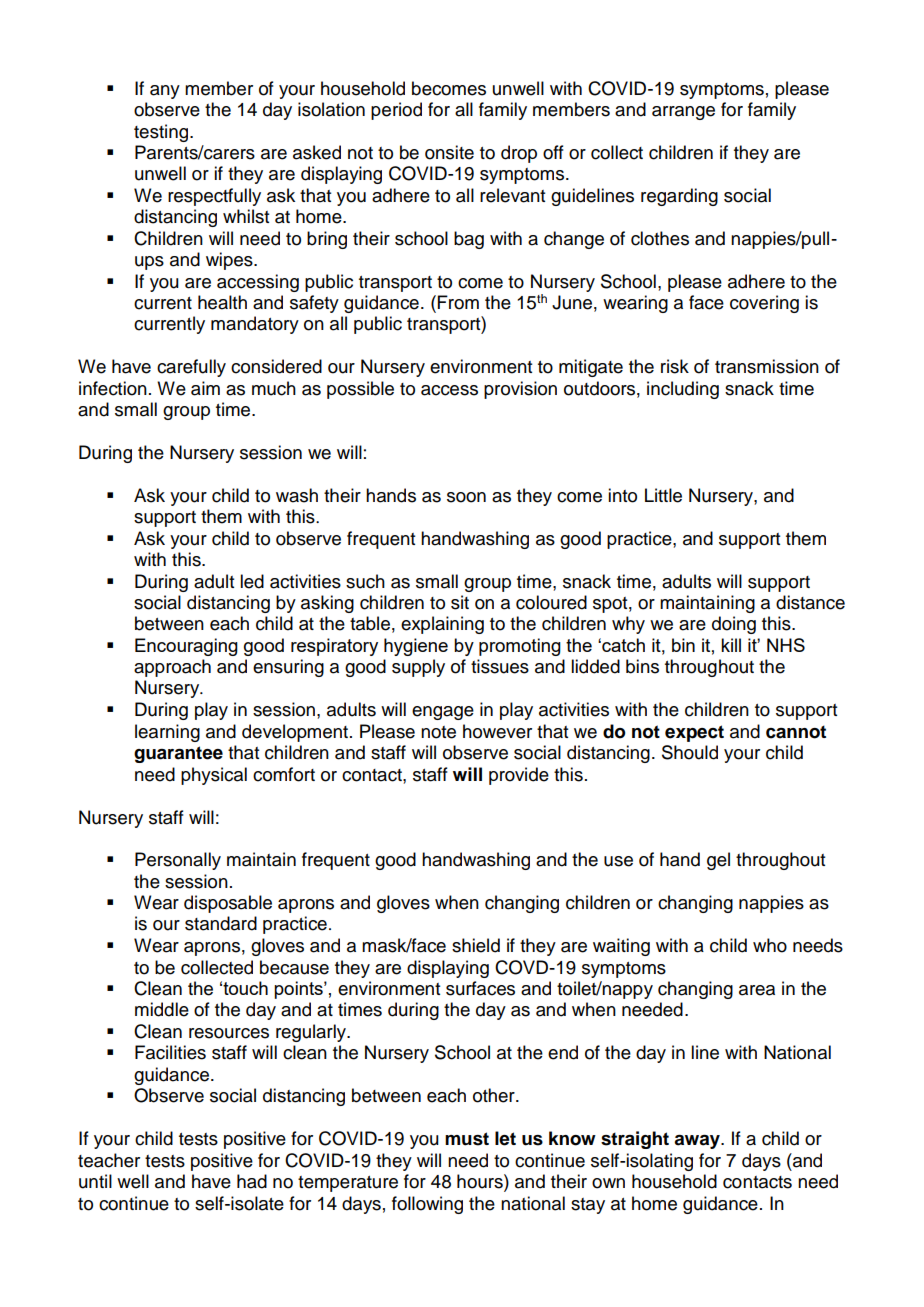 The width and height of the image is (924, 1307). Describe the element at coordinates (178, 861) in the image. I see `Personally` at that location.
